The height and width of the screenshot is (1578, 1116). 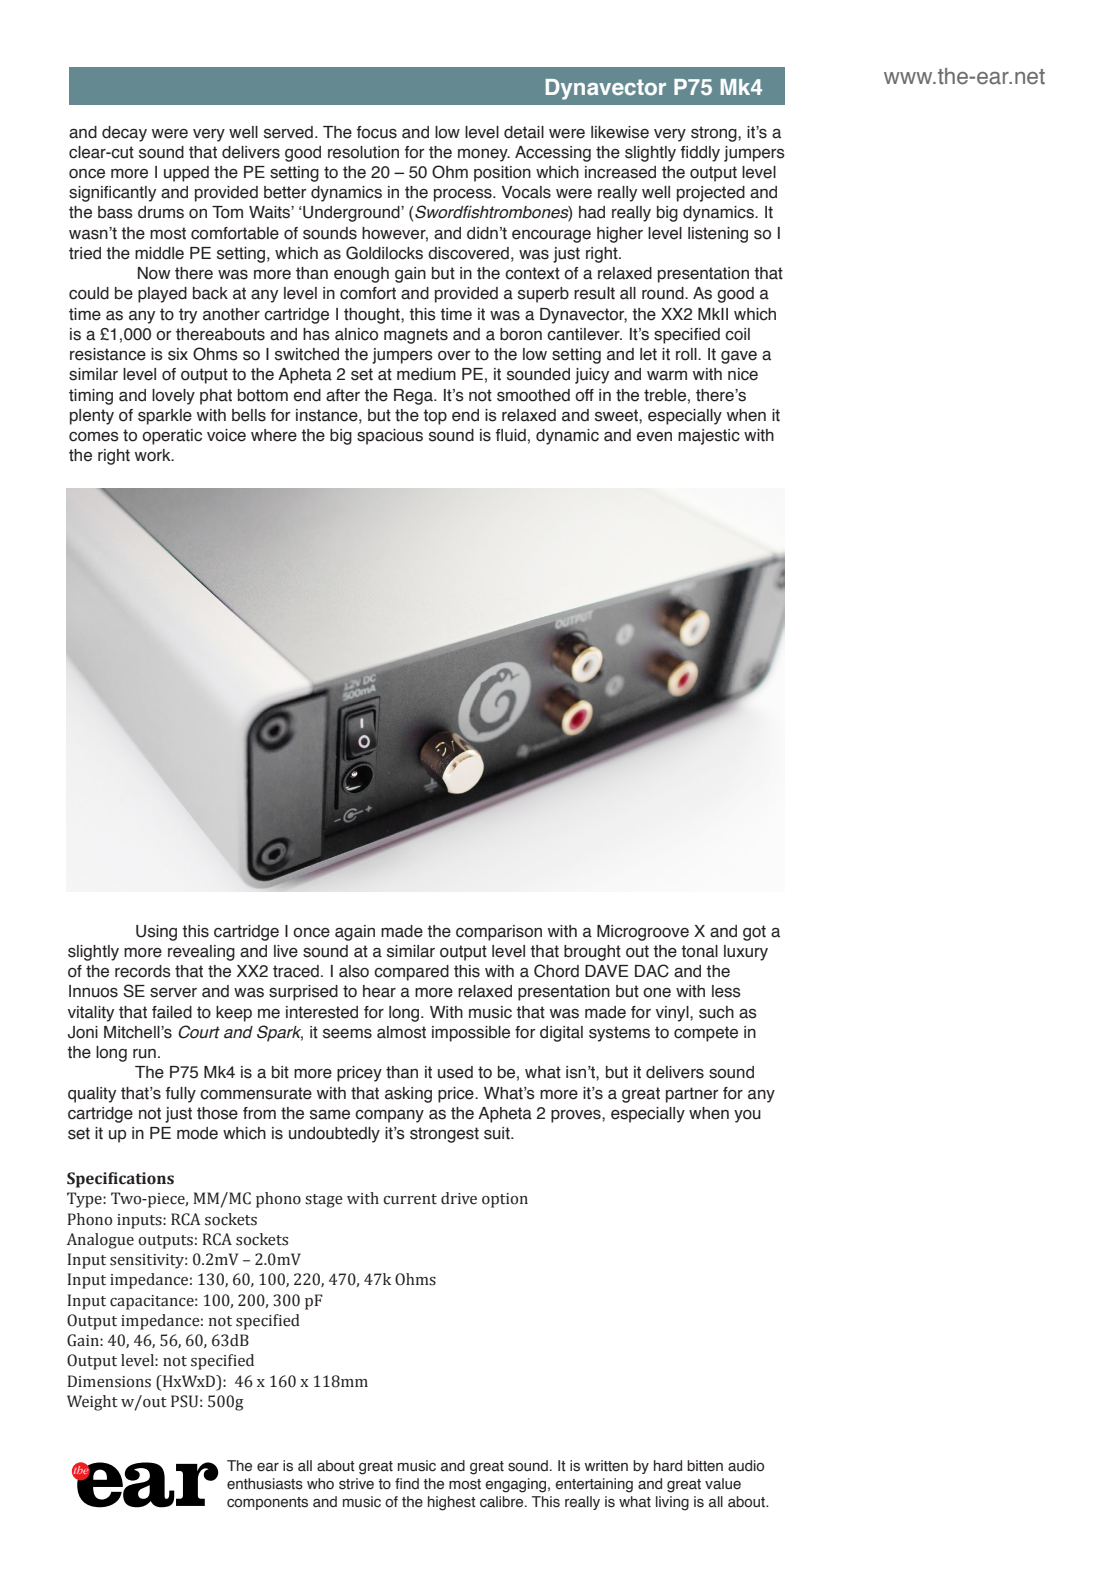 I want to click on spacious, so click(x=390, y=437).
